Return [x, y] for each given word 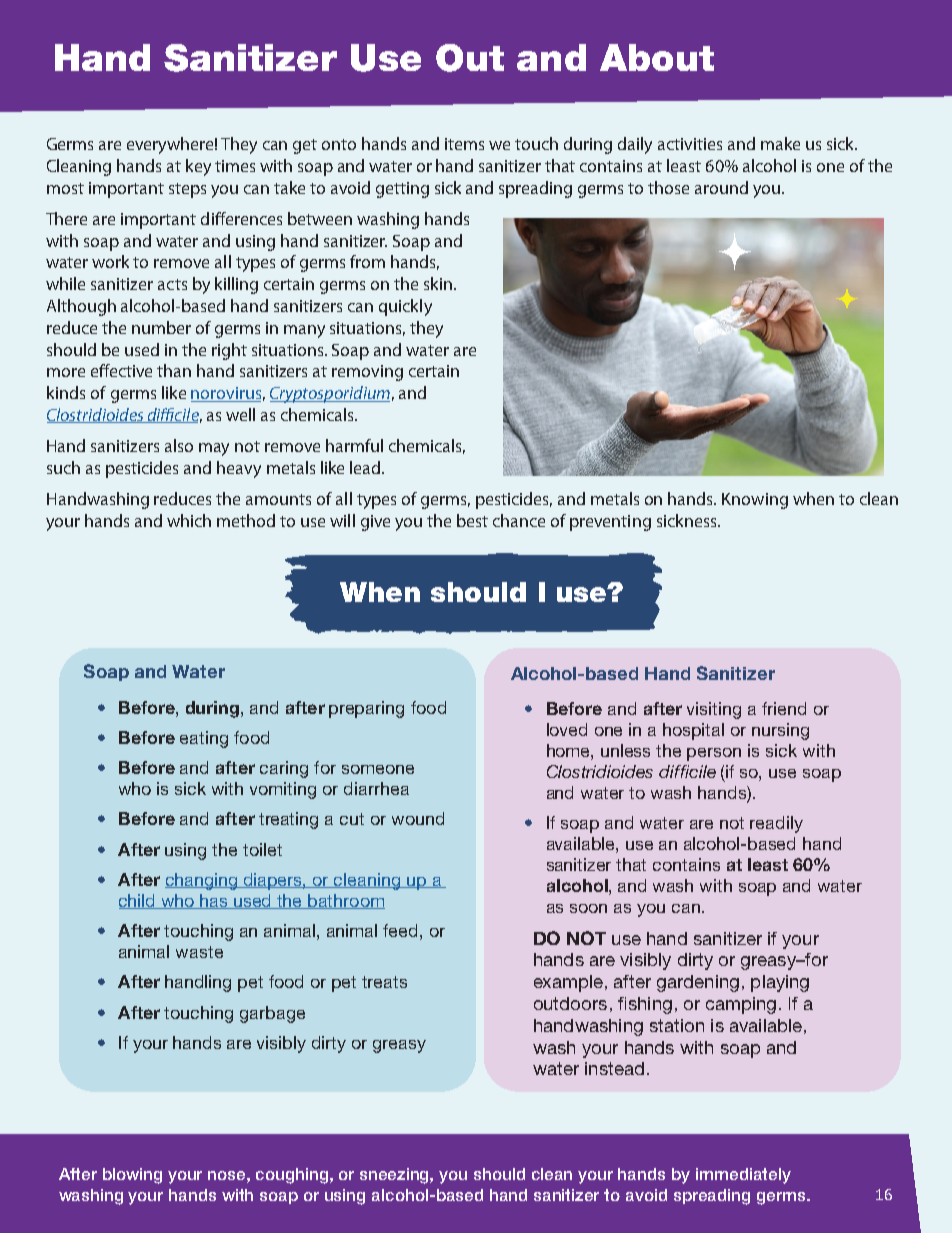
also [179, 445]
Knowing [755, 501]
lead [366, 467]
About [657, 57]
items [464, 144]
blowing [132, 1176]
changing [202, 881]
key [198, 167]
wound [418, 818]
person [714, 754]
